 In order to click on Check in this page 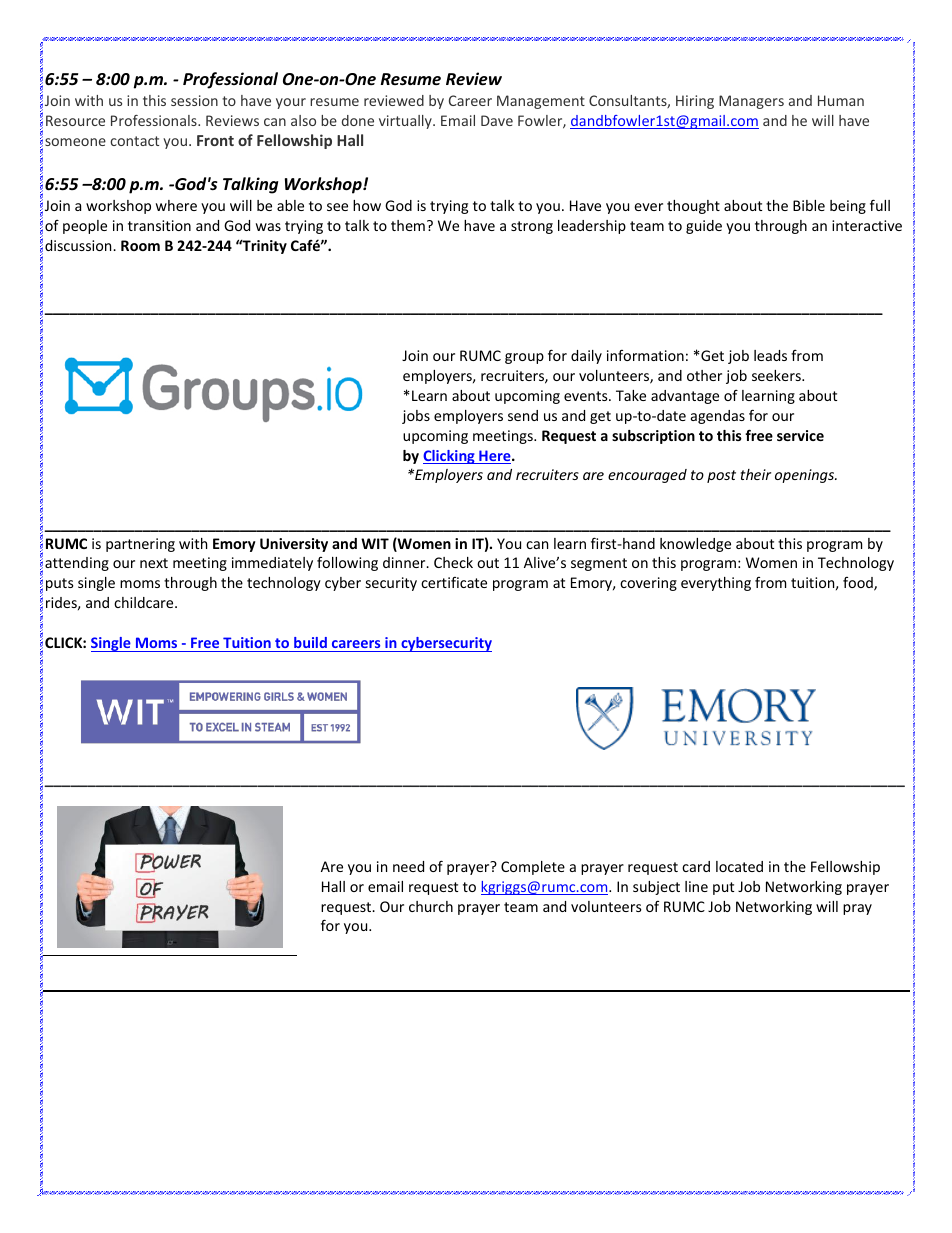, I will do `click(453, 562)`.
